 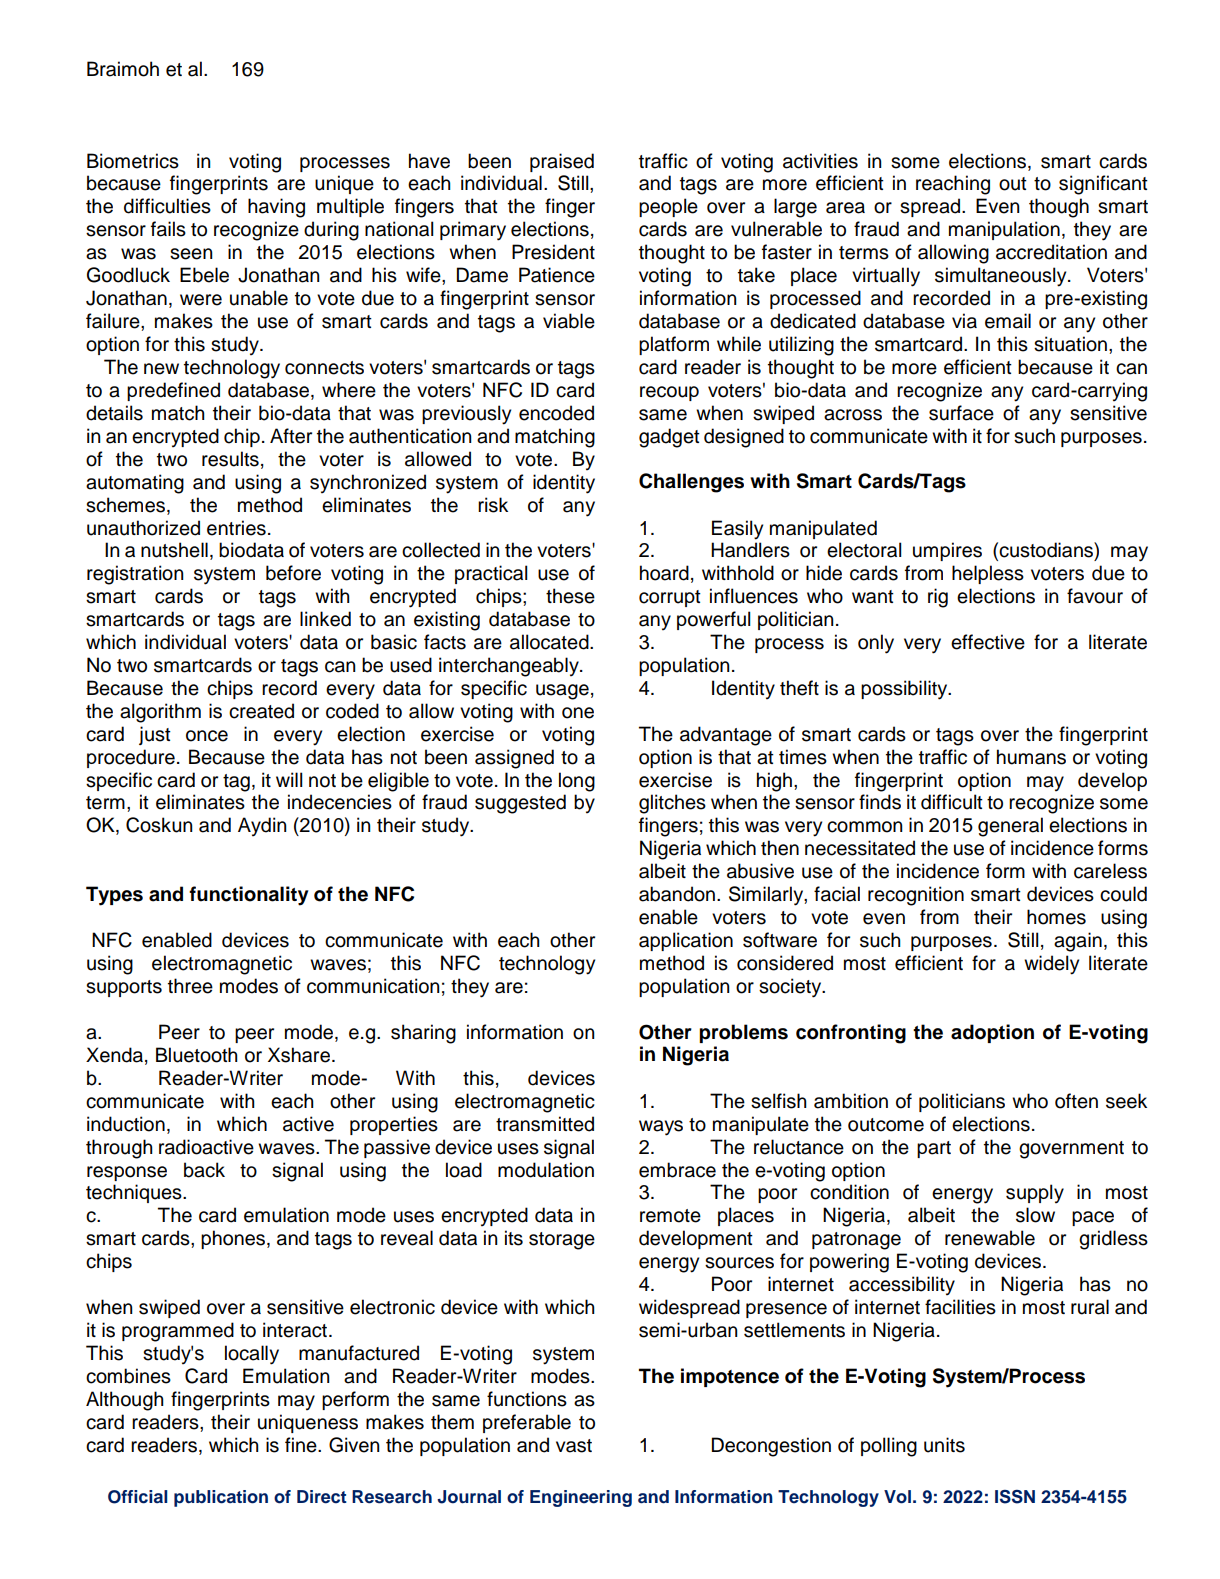 I want to click on manipulation, so click(x=1004, y=230).
